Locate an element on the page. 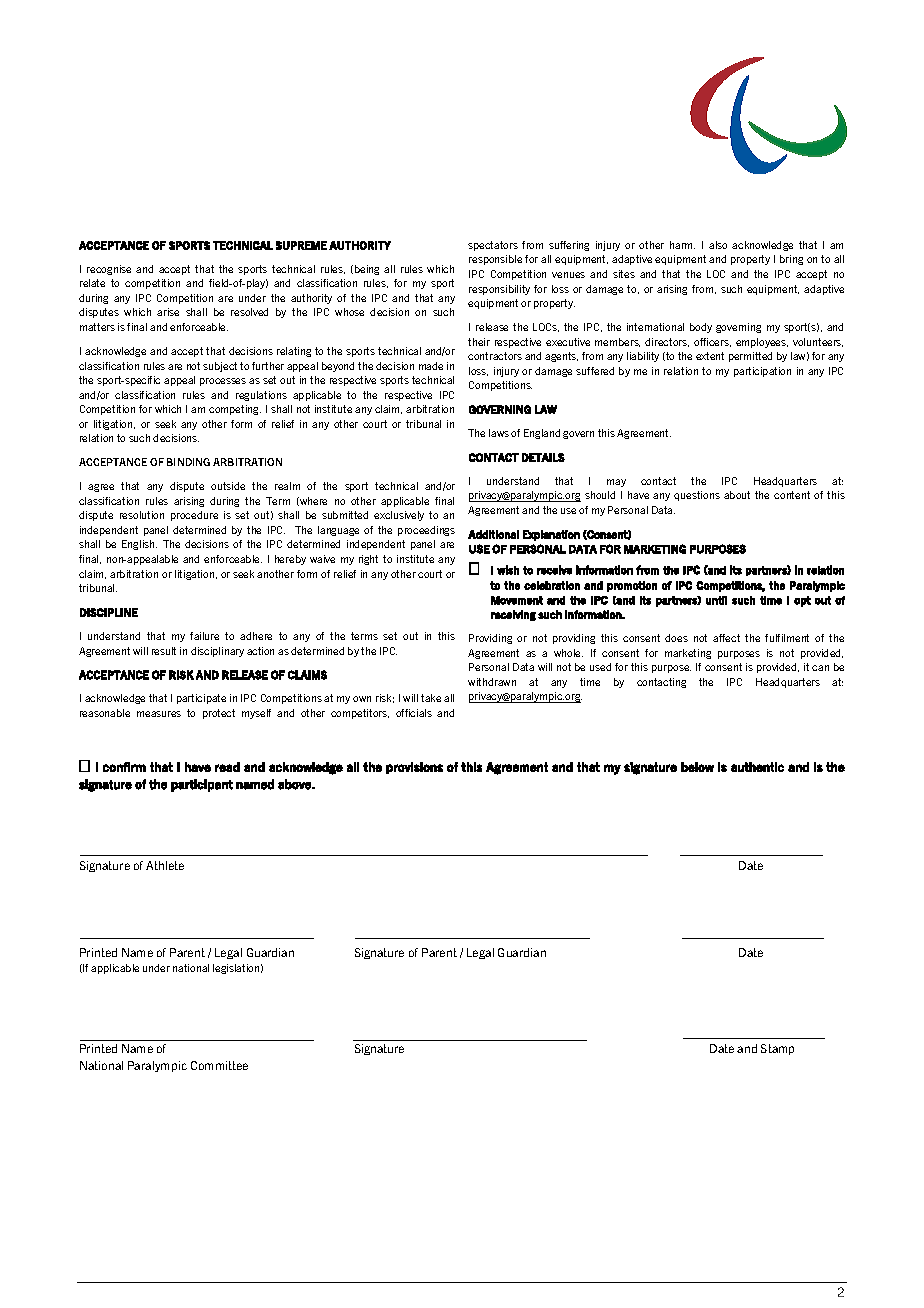 Image resolution: width=924 pixels, height=1308 pixels. affect is located at coordinates (726, 638).
